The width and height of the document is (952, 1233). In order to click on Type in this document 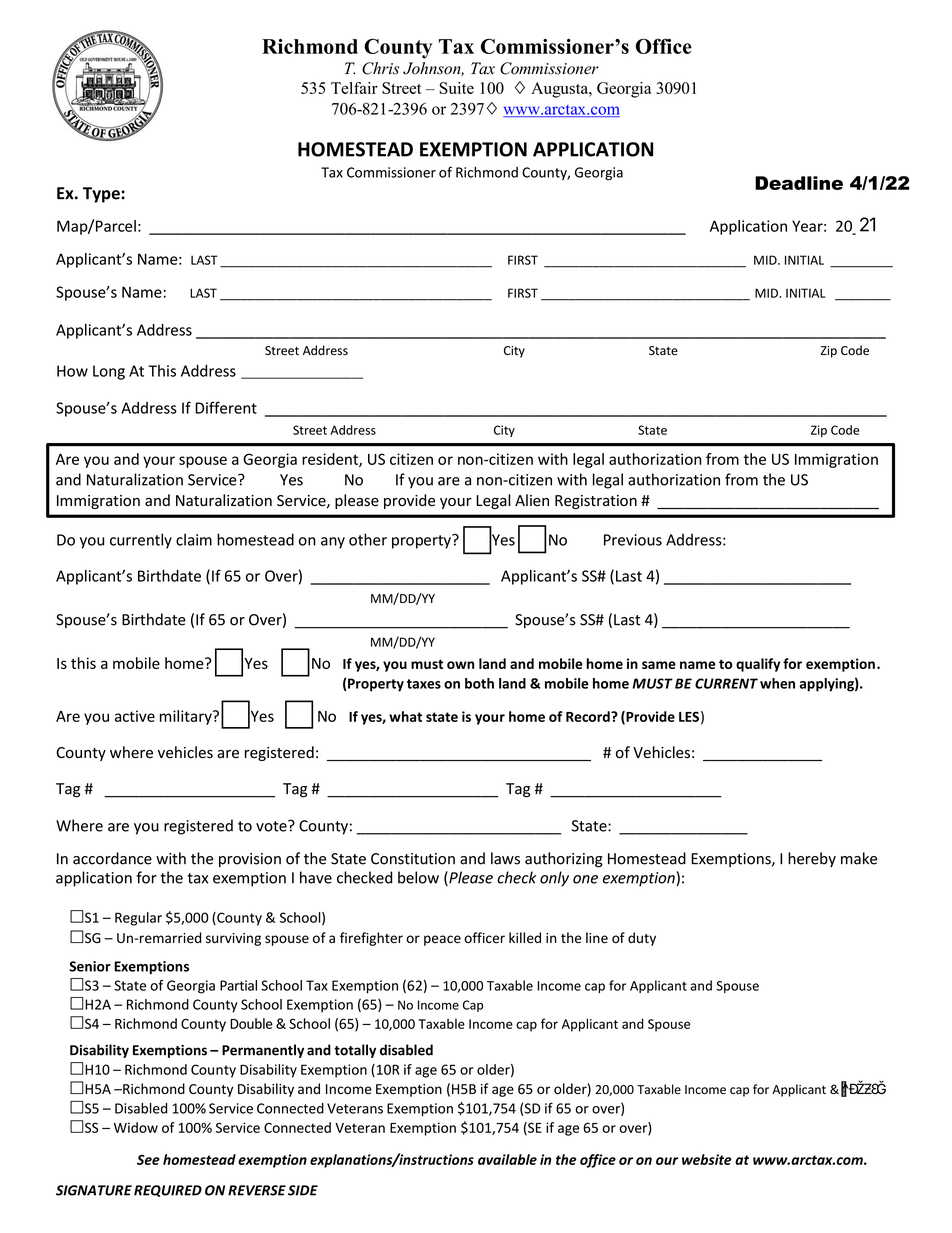, I will do `click(101, 195)`.
